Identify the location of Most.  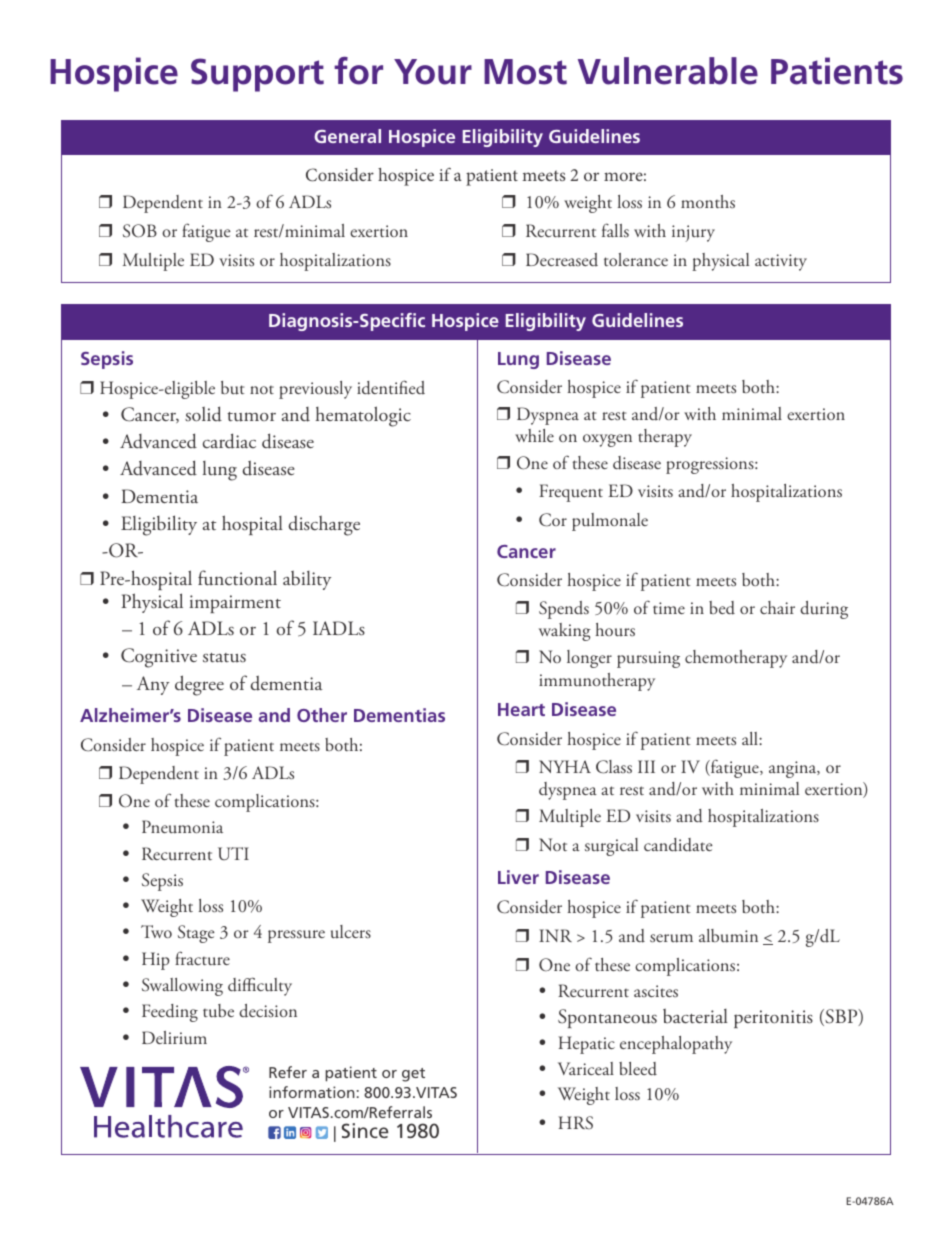
(525, 72).
